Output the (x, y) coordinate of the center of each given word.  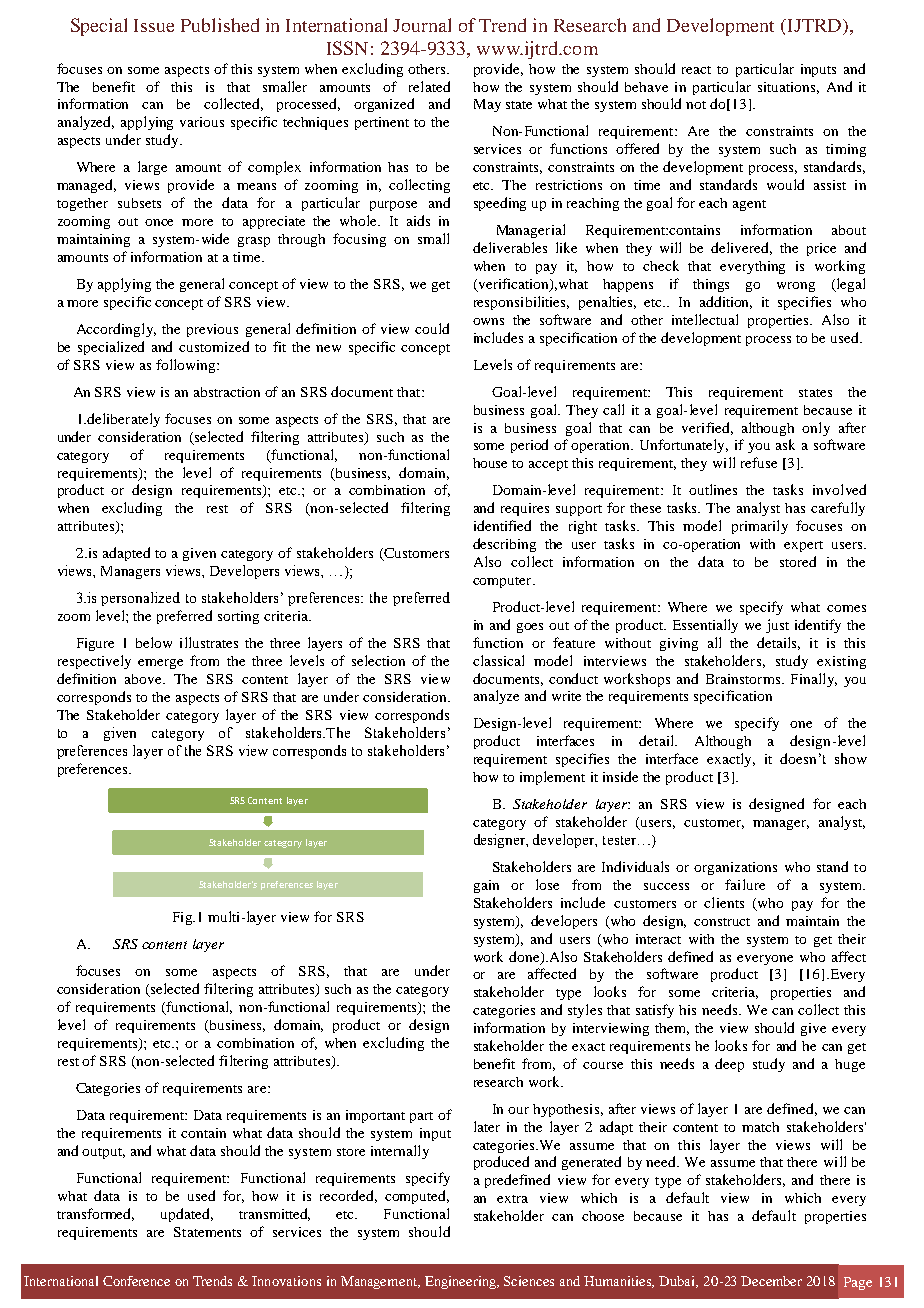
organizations (735, 868)
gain (486, 886)
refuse (759, 462)
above (145, 679)
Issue (154, 25)
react (696, 70)
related (429, 86)
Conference (136, 1281)
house (490, 463)
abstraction (227, 392)
